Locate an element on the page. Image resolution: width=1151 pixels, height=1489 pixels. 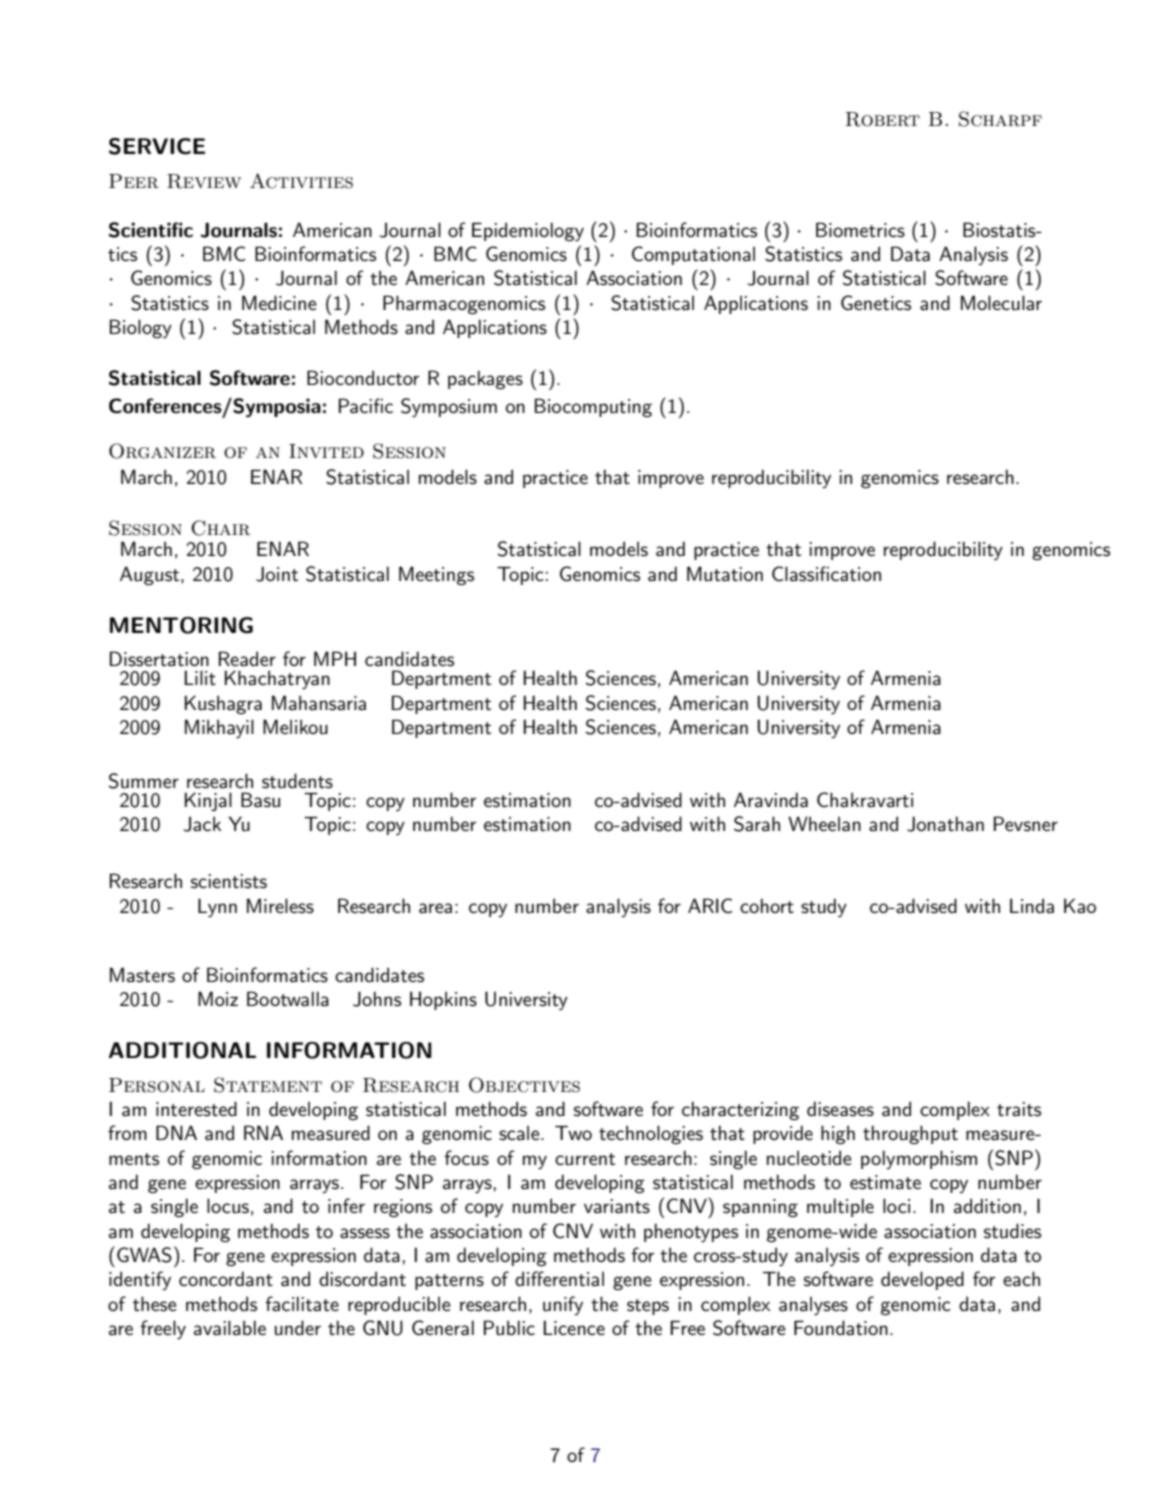
Mutation is located at coordinates (725, 574).
